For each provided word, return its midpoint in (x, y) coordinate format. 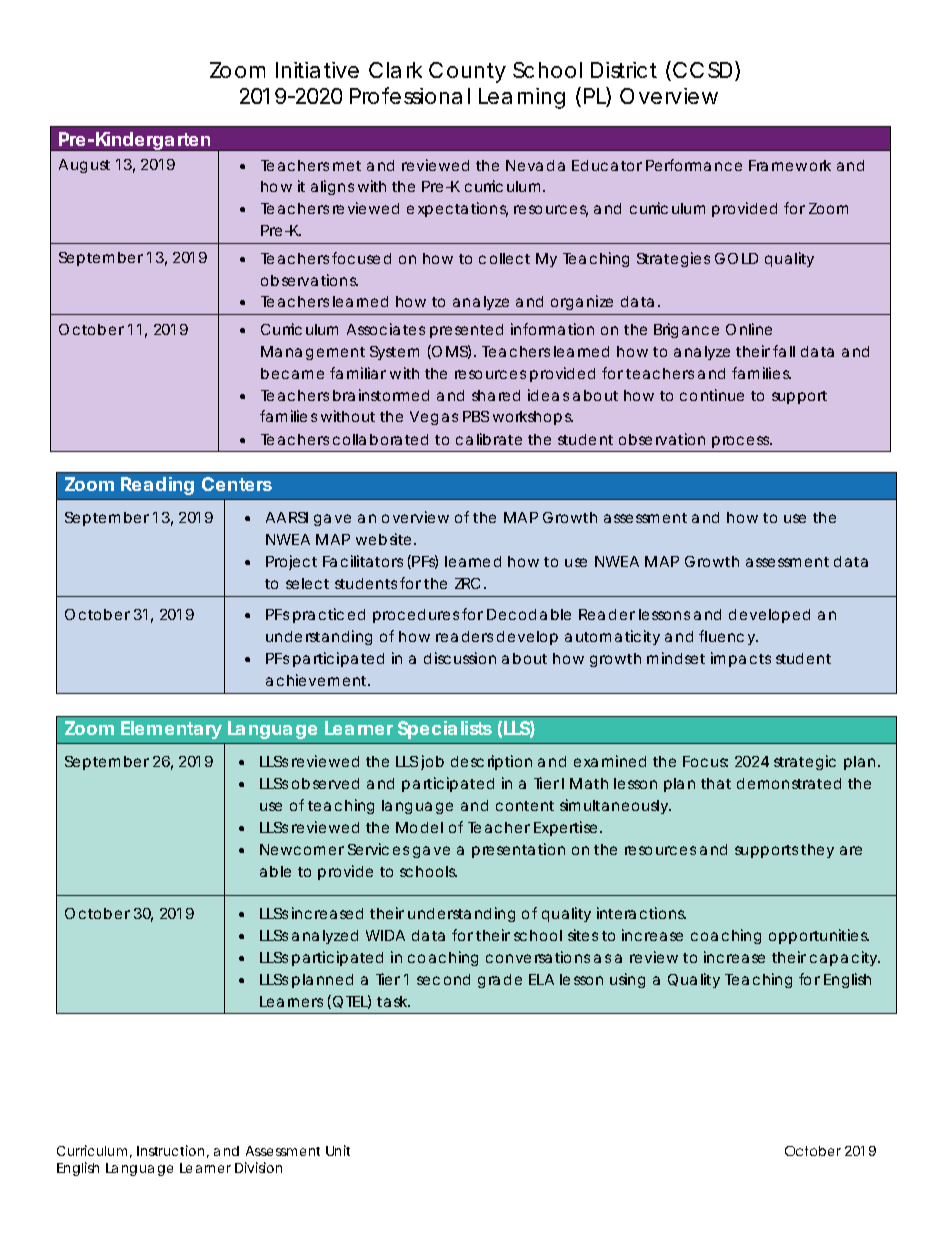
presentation (518, 850)
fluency (728, 637)
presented (466, 331)
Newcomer (302, 849)
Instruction (170, 1150)
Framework (790, 165)
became (292, 373)
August (84, 166)
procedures (416, 616)
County (467, 72)
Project (291, 562)
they (817, 851)
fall (784, 351)
